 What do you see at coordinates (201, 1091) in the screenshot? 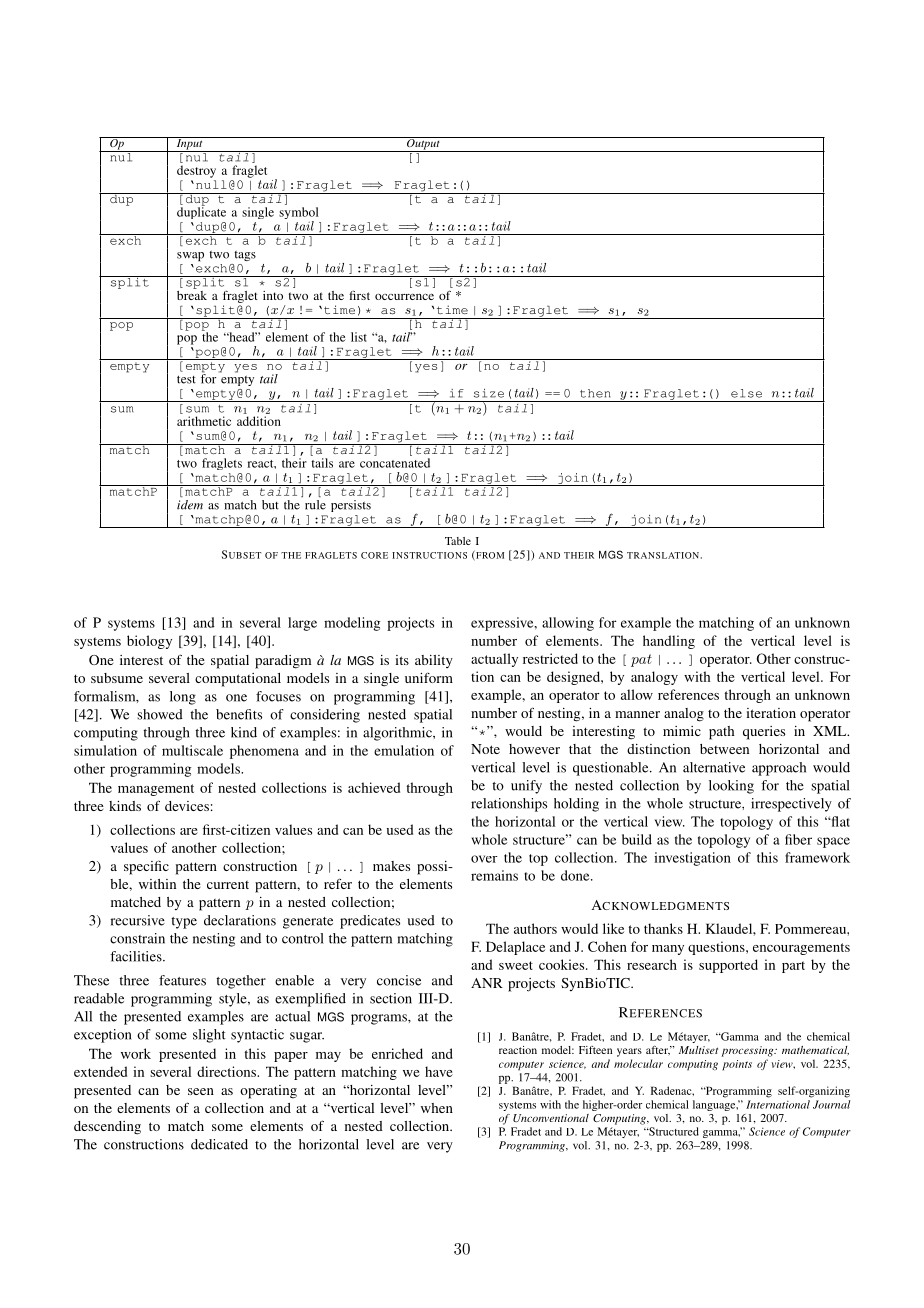
I see `seen` at bounding box center [201, 1091].
